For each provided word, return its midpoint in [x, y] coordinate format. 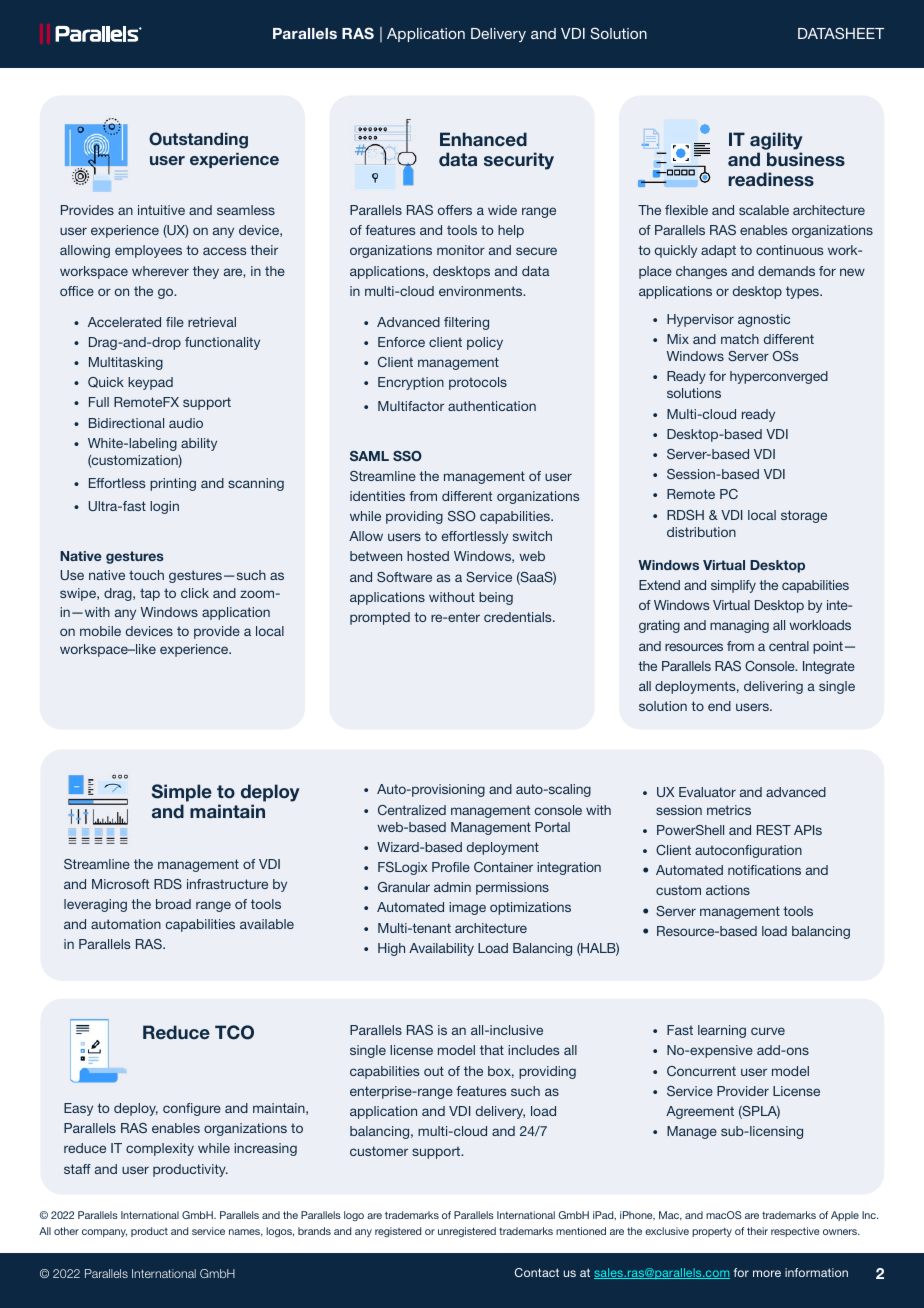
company [104, 1233]
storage [804, 516]
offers [455, 210]
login [164, 507]
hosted [428, 556]
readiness [771, 179]
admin [452, 887]
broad [173, 904]
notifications [764, 870]
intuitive [161, 210]
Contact [537, 1272]
